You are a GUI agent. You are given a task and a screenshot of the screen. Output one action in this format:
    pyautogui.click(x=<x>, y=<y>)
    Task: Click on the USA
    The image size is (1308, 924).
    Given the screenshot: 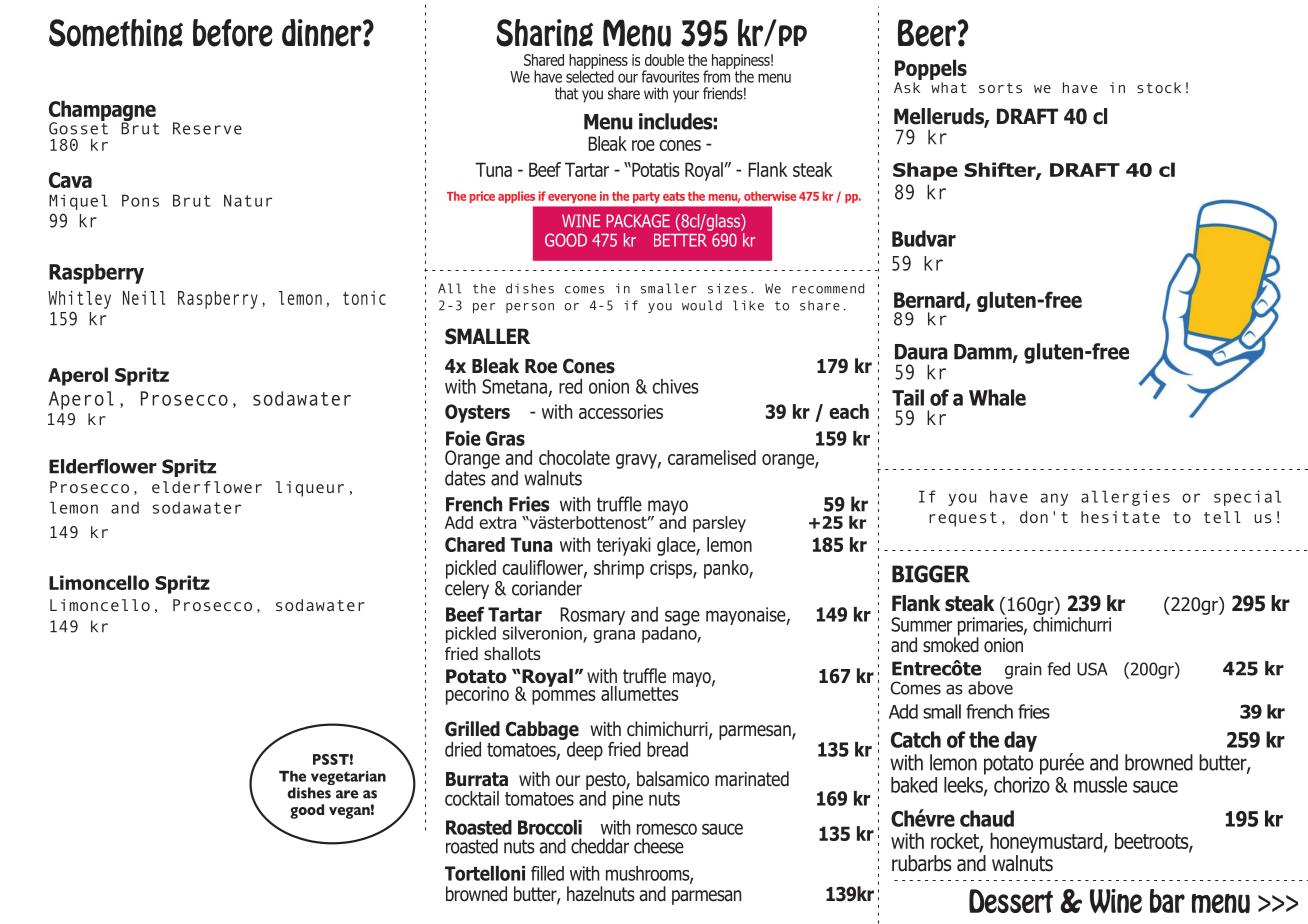 What is the action you would take?
    pyautogui.click(x=1092, y=669)
